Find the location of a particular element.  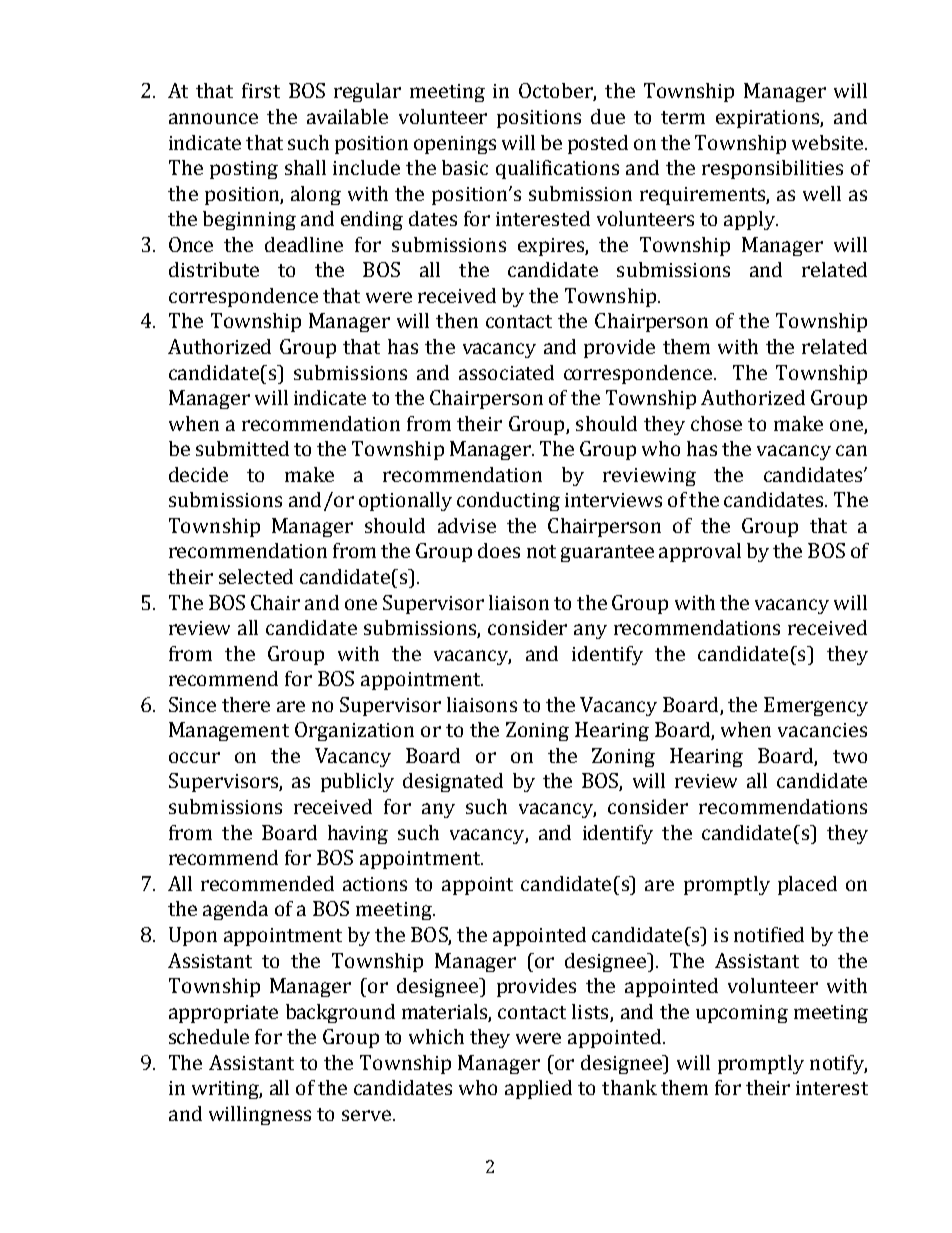

expirations is located at coordinates (768, 119).
